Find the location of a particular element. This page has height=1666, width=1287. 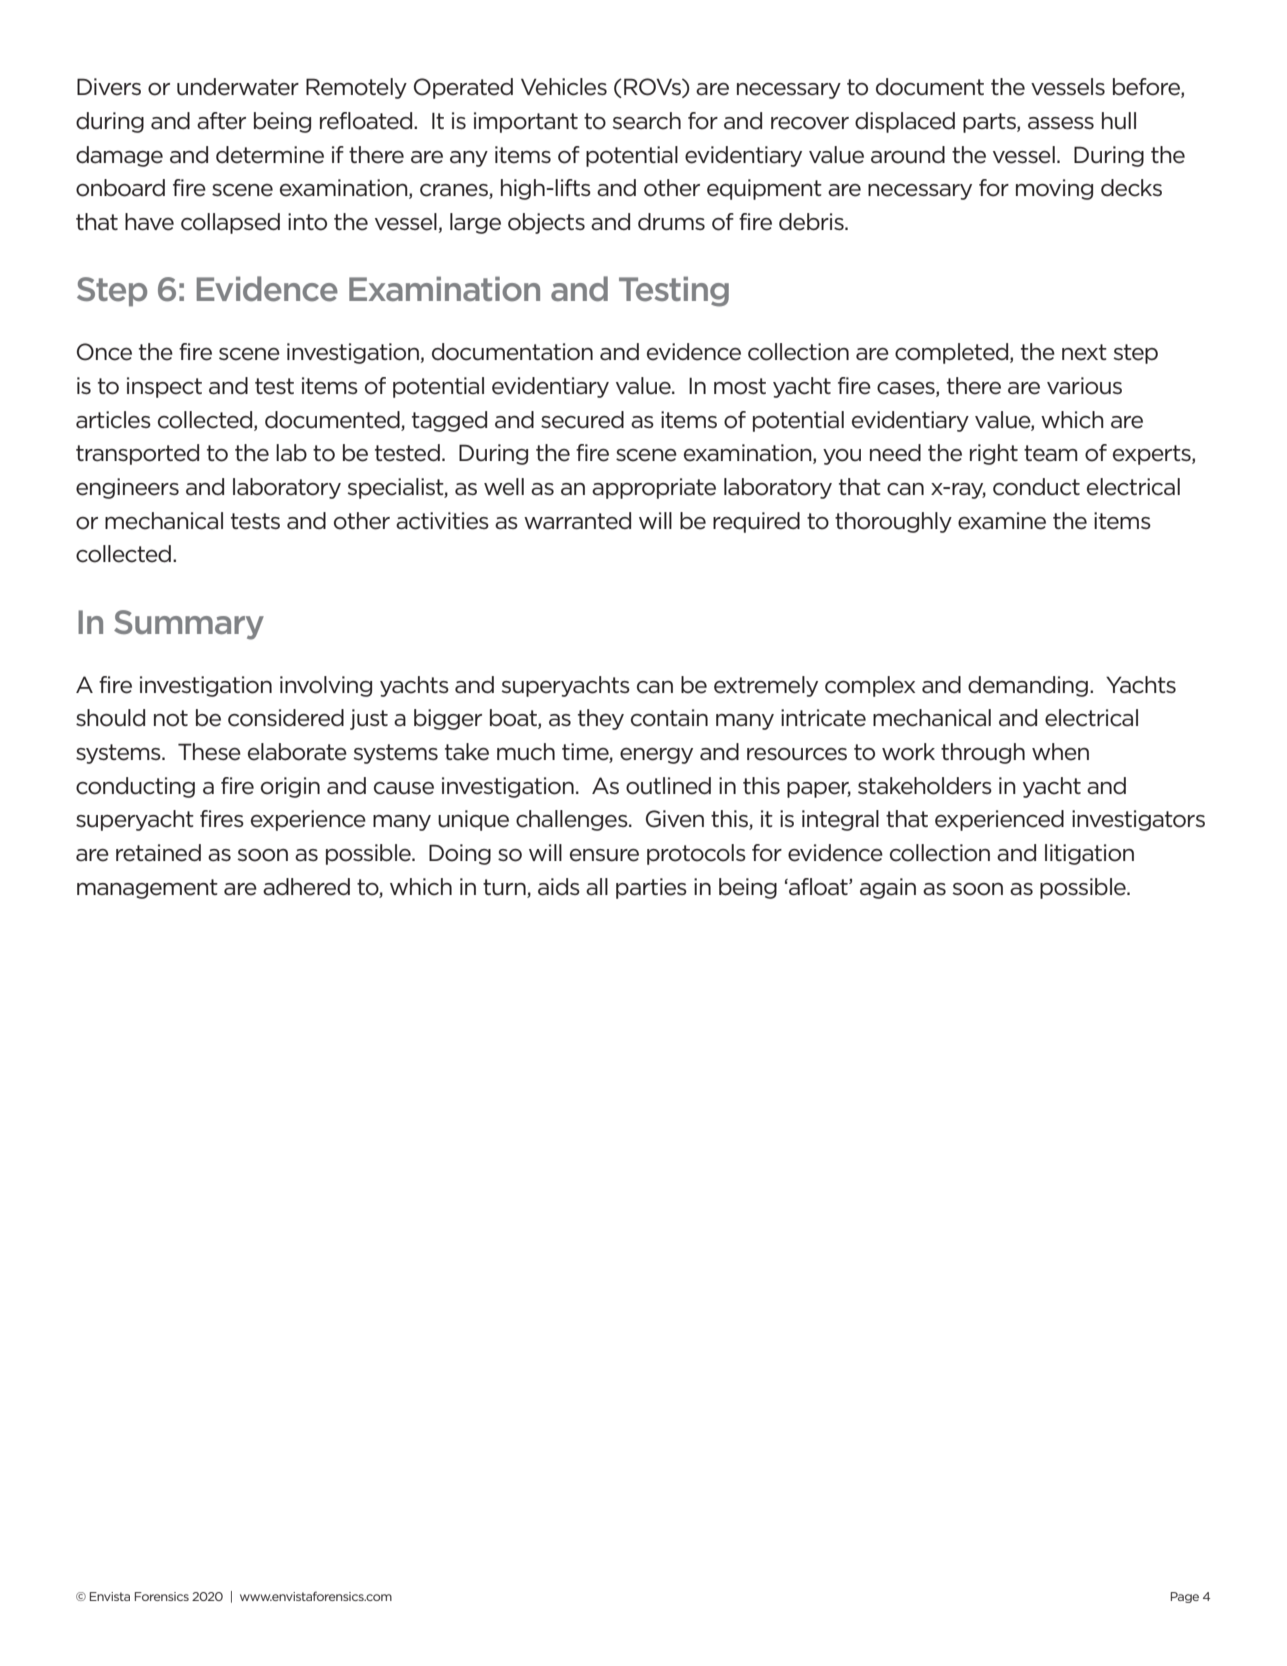

adhered is located at coordinates (306, 887).
